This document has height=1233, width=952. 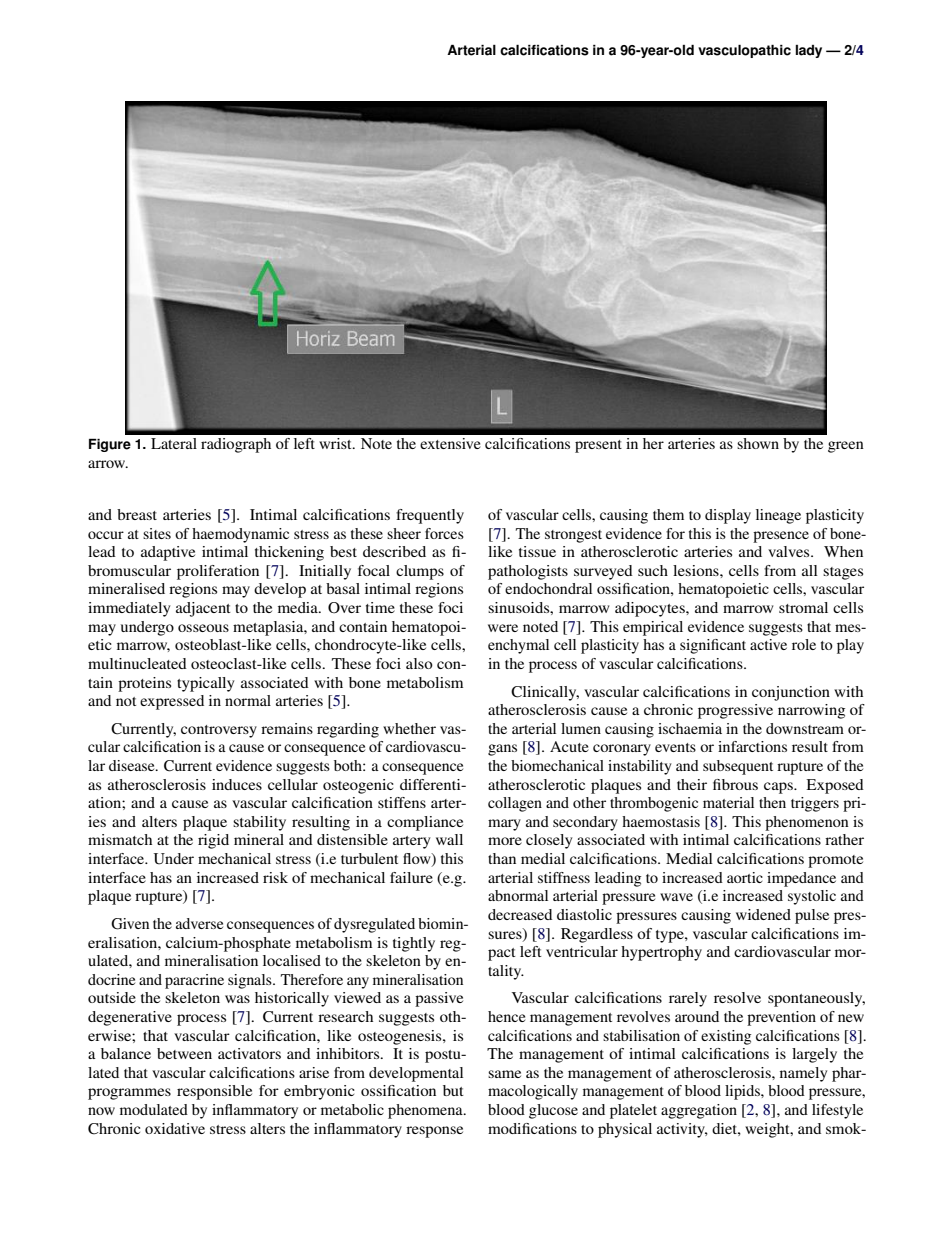 I want to click on collagen, so click(x=515, y=804).
